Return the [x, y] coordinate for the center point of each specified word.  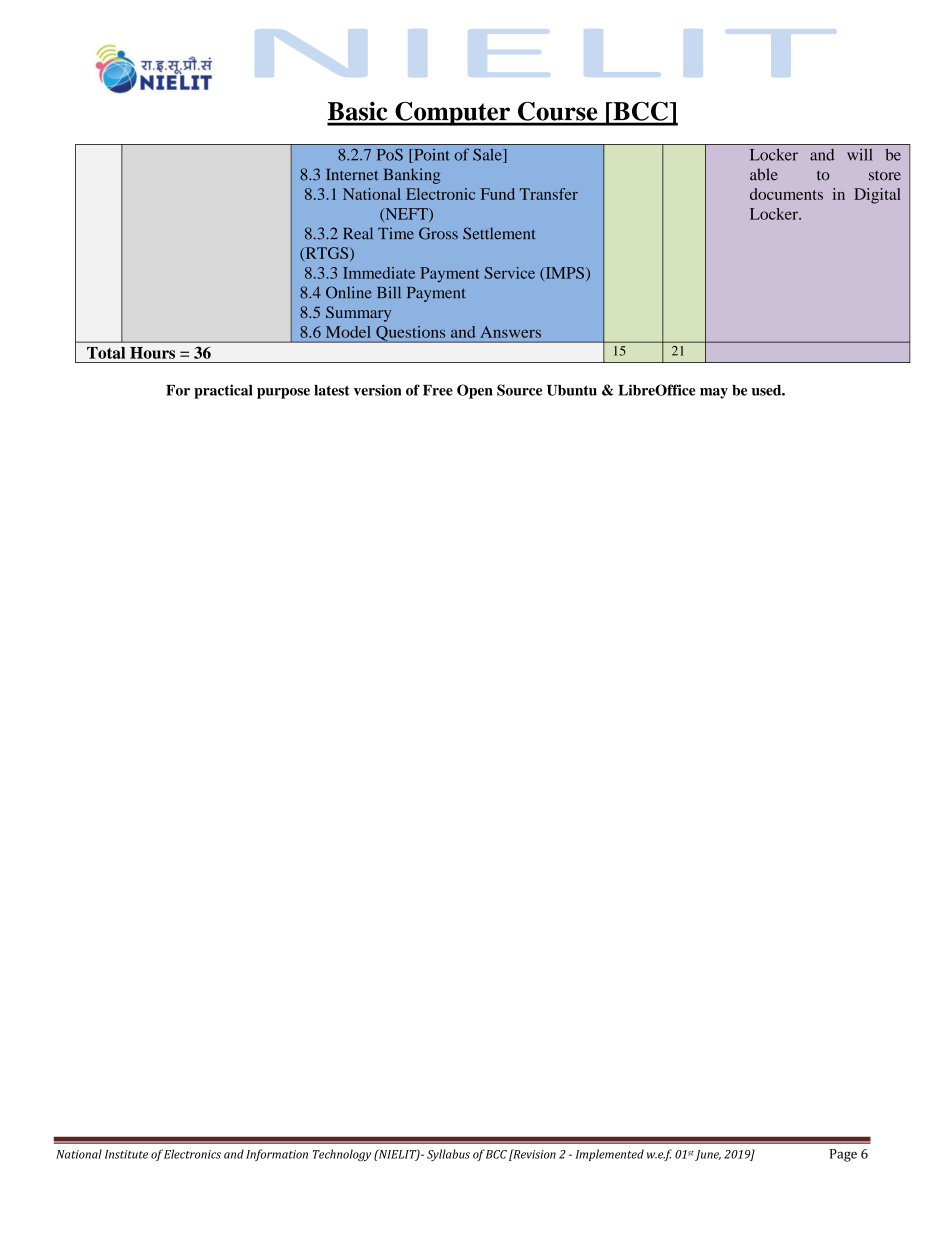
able [764, 174]
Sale [488, 156]
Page [843, 1155]
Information [277, 1155]
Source [519, 390]
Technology [342, 1155]
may [714, 393]
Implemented [610, 1155]
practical [223, 391]
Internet [352, 174]
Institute [126, 1154]
